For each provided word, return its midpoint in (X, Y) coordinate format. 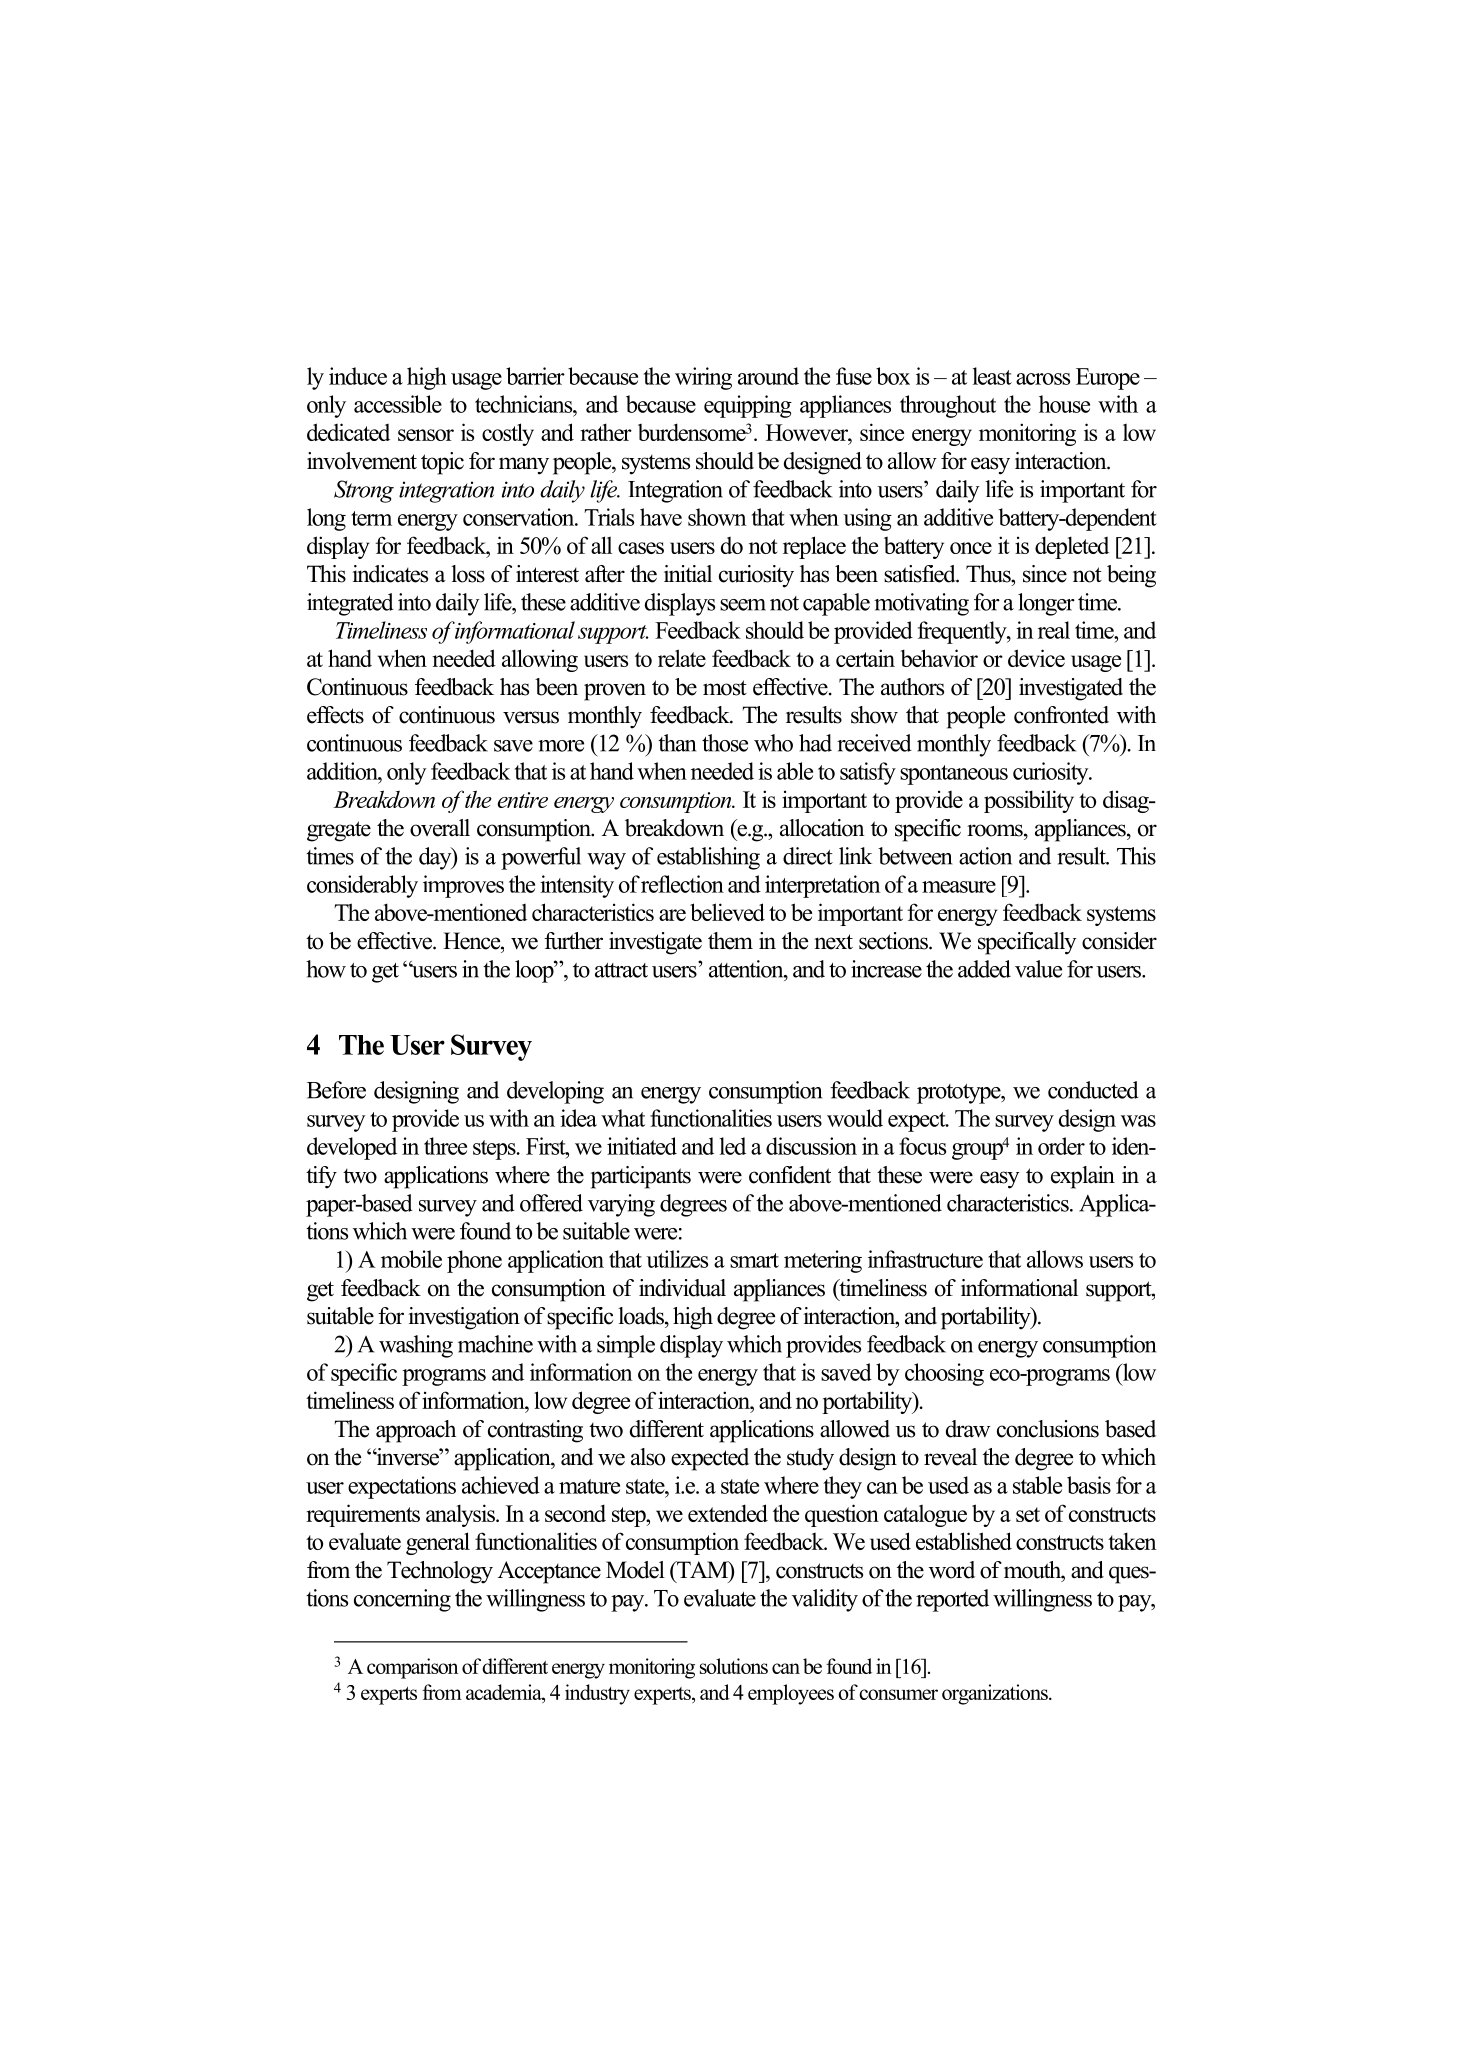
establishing (708, 858)
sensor (426, 435)
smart (754, 1260)
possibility (1029, 801)
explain (1083, 1177)
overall (440, 828)
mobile (411, 1259)
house (1064, 404)
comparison (412, 1668)
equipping (748, 406)
